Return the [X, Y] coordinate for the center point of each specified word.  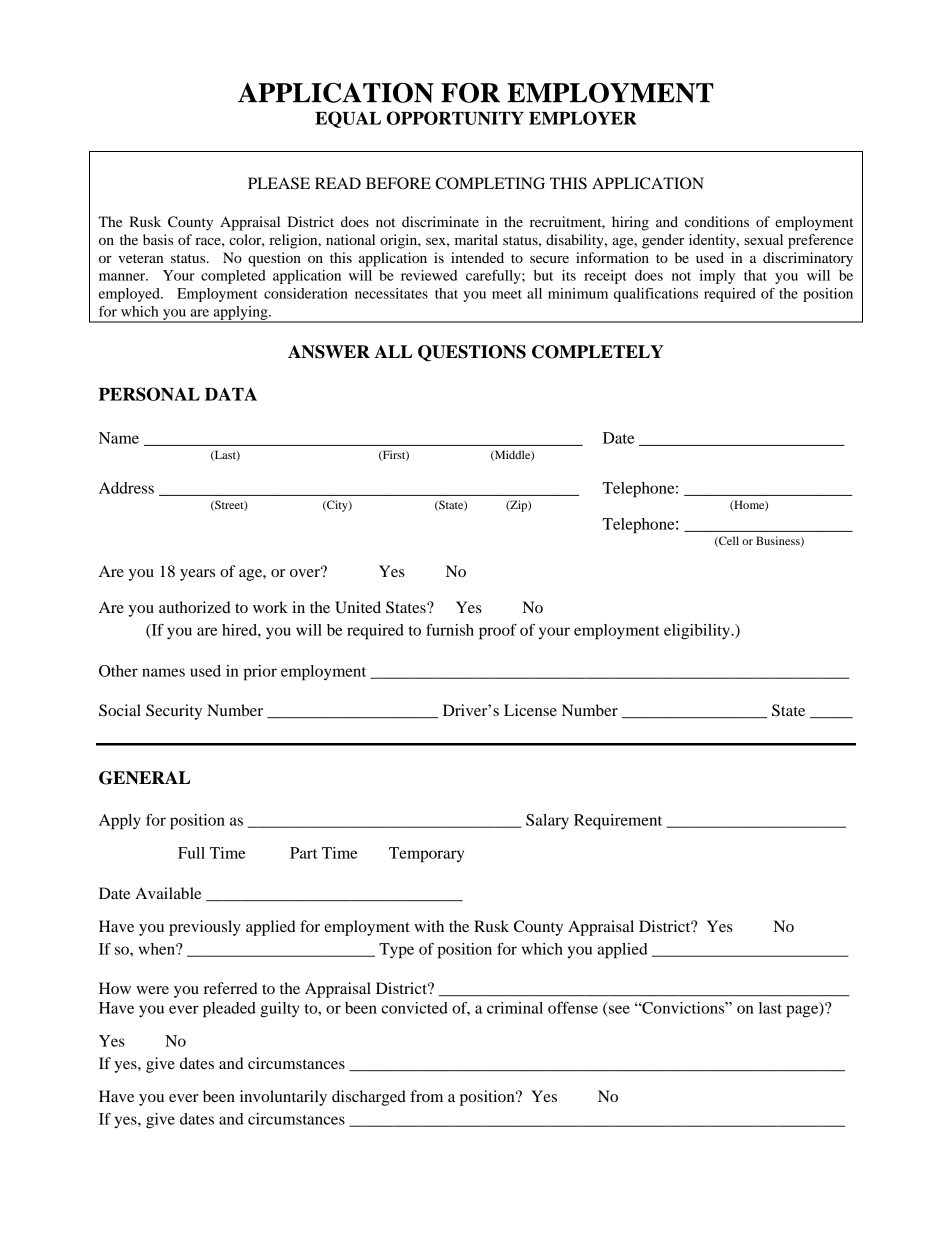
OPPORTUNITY [455, 118]
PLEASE [279, 183]
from [426, 1096]
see [619, 1009]
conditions [717, 221]
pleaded [229, 1010]
